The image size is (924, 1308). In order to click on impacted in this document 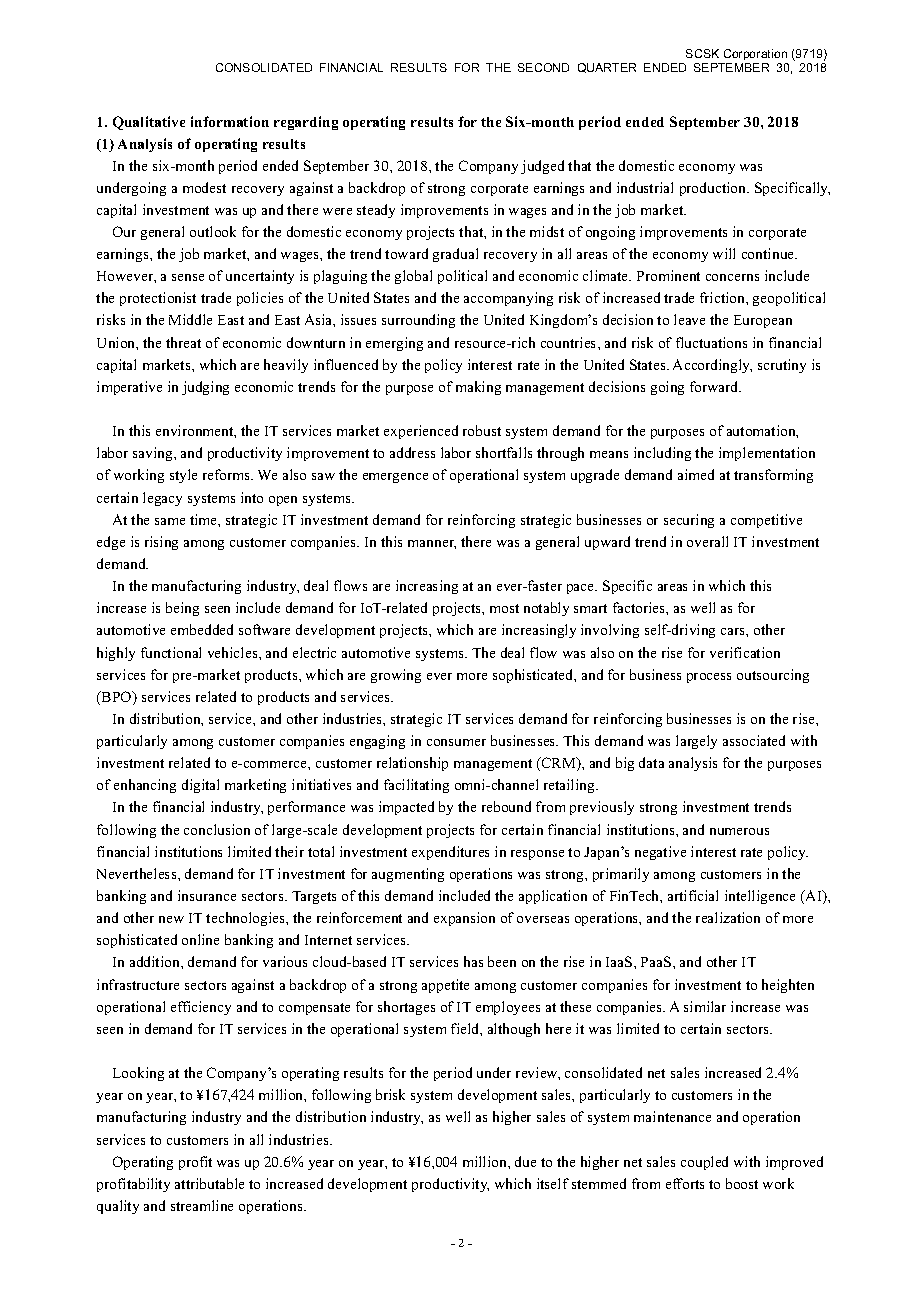, I will do `click(406, 808)`.
